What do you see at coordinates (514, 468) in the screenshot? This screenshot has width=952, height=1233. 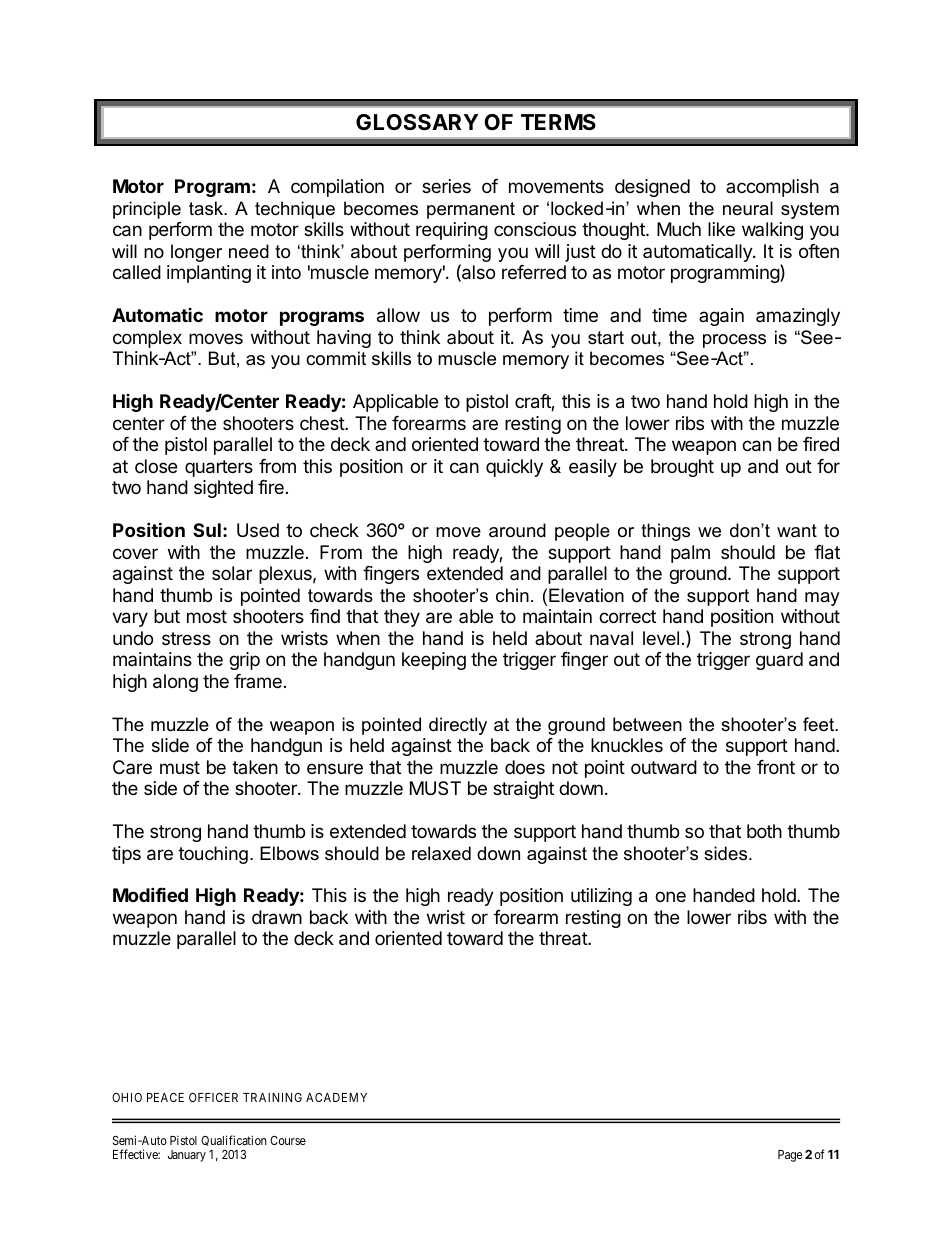 I see `quickly` at bounding box center [514, 468].
